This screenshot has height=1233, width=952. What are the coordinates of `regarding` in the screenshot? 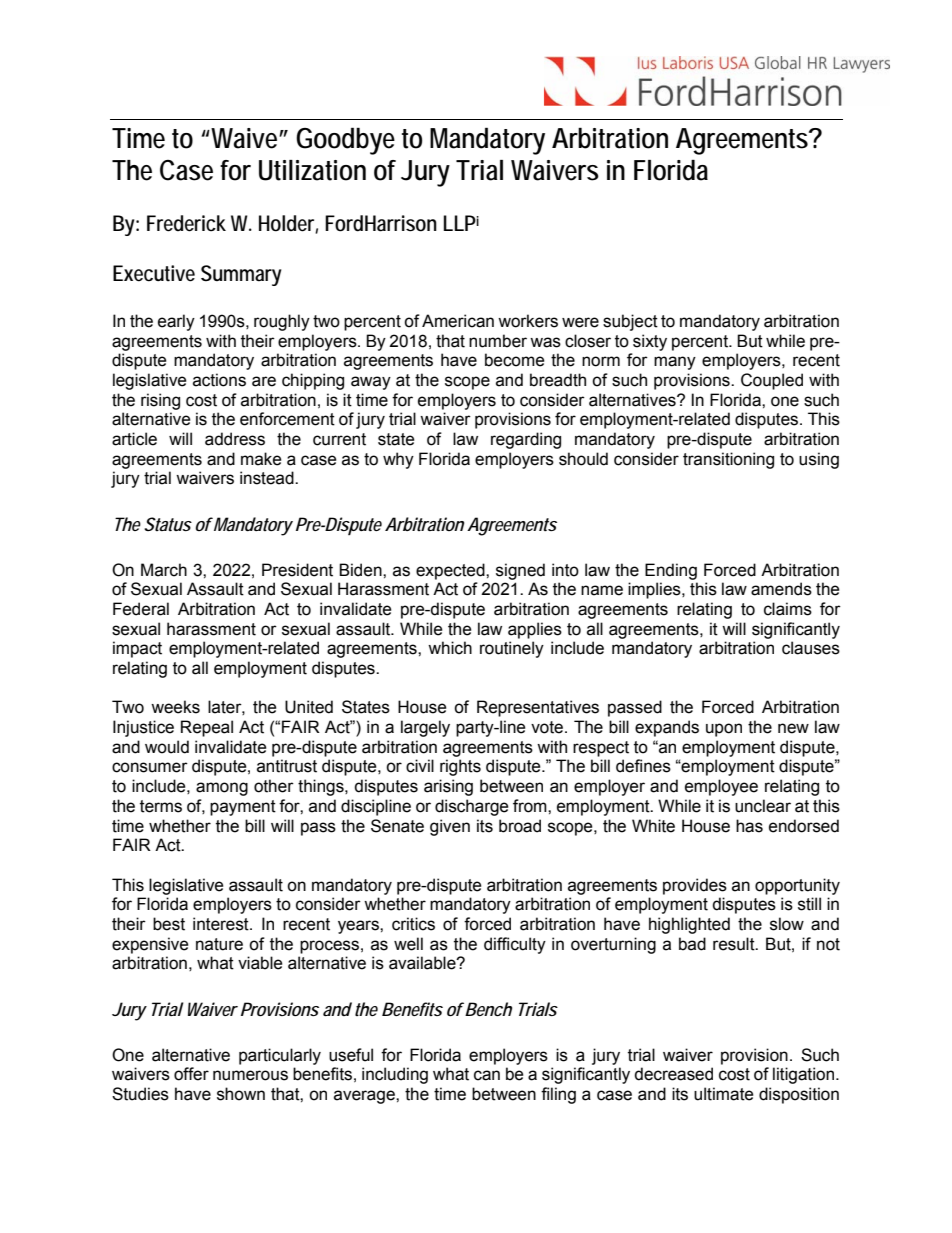 It's located at (526, 440).
